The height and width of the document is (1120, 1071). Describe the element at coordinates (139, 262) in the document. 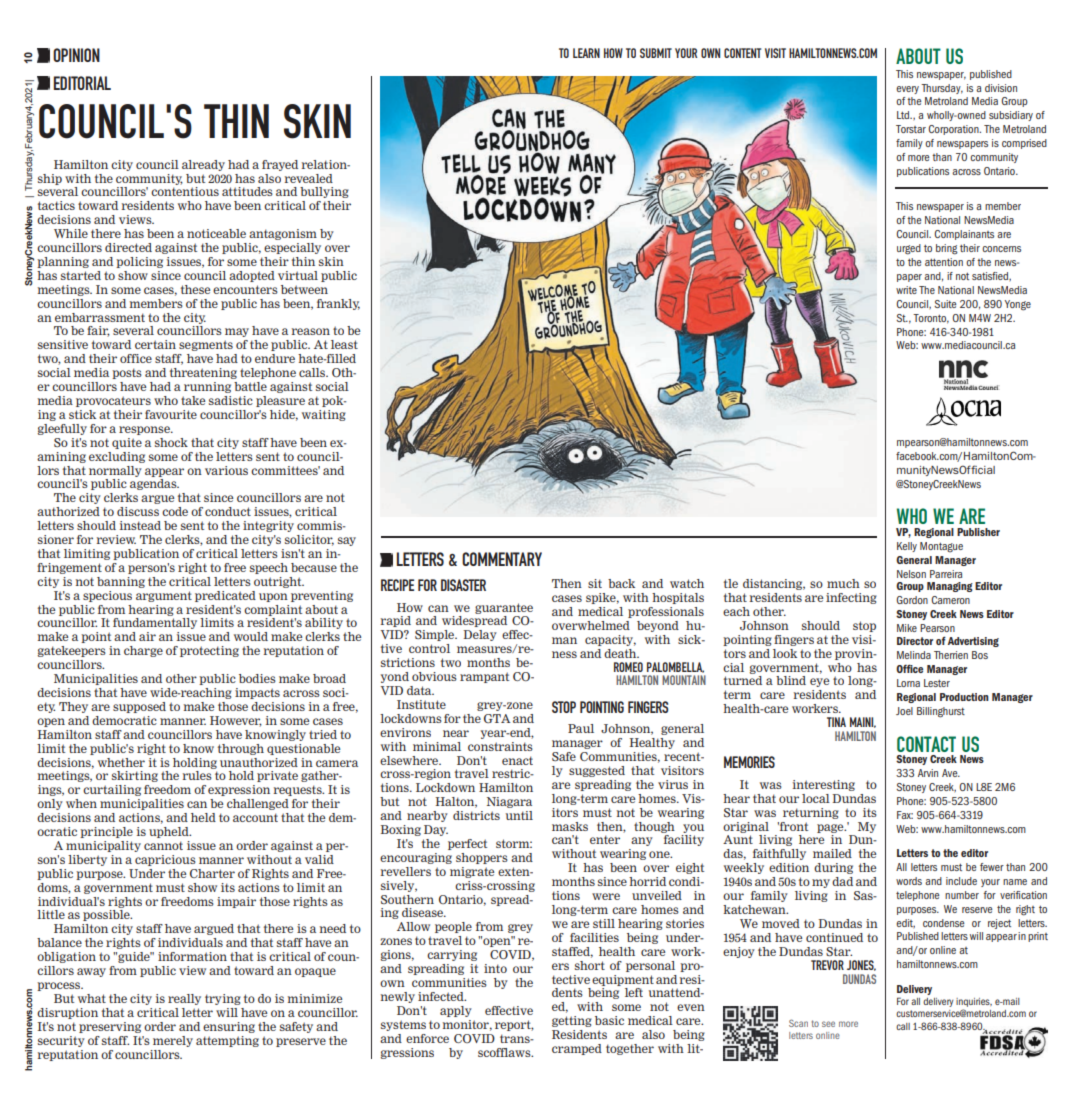

I see `policing` at that location.
